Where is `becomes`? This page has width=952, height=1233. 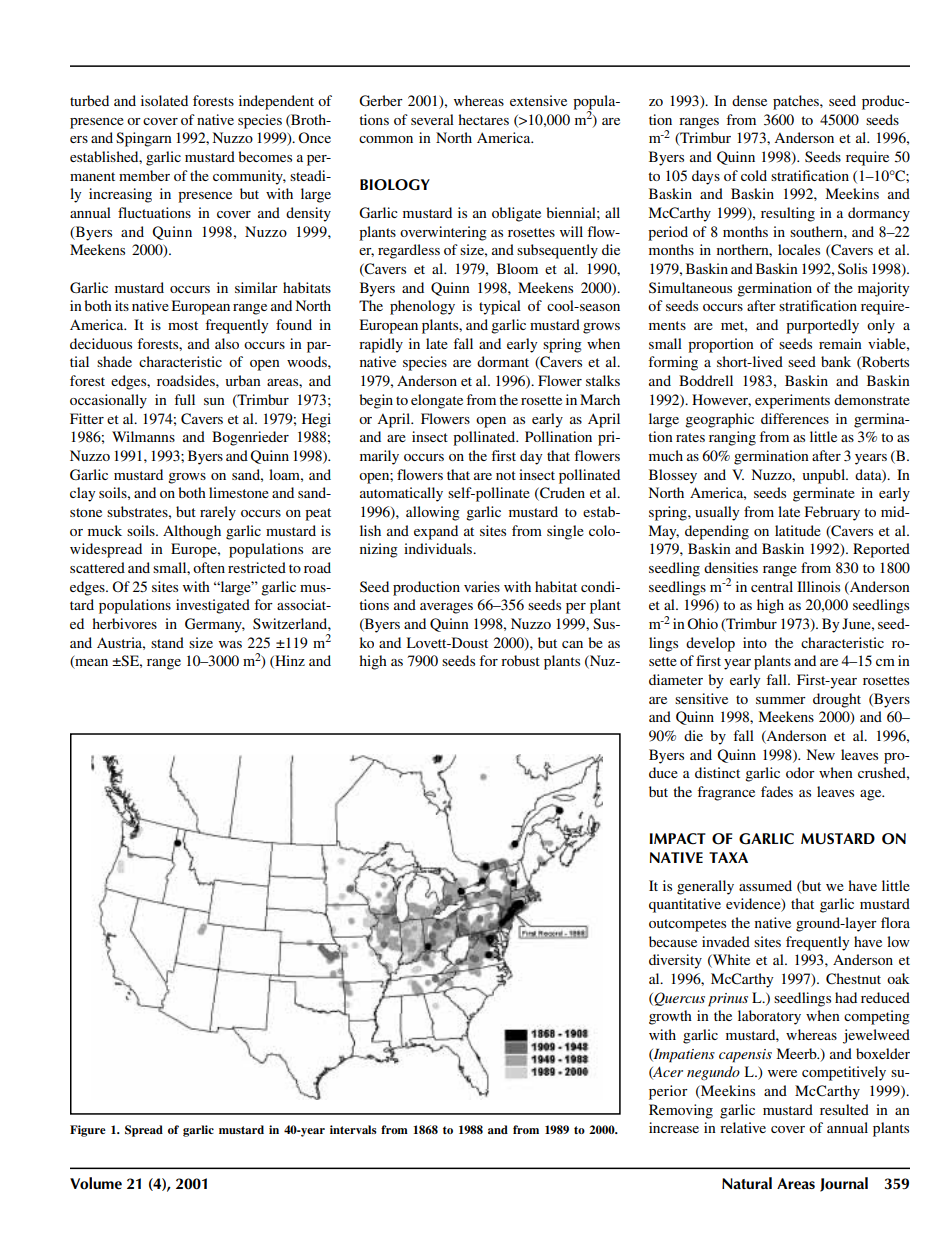 becomes is located at coordinates (265, 156).
